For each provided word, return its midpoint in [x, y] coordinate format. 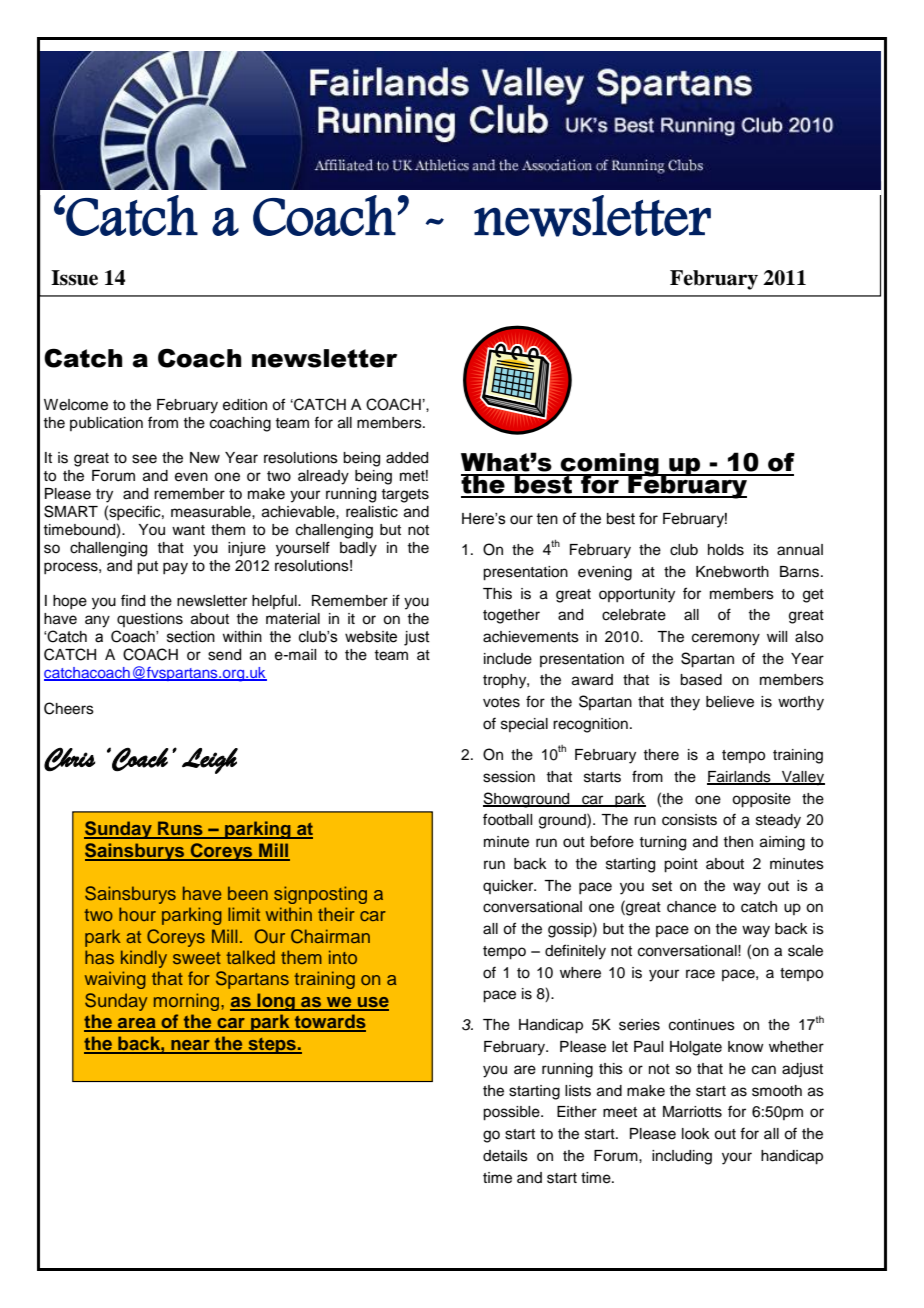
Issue [74, 278]
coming [610, 466]
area [137, 1024]
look [696, 1134]
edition [245, 405]
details [505, 1156]
